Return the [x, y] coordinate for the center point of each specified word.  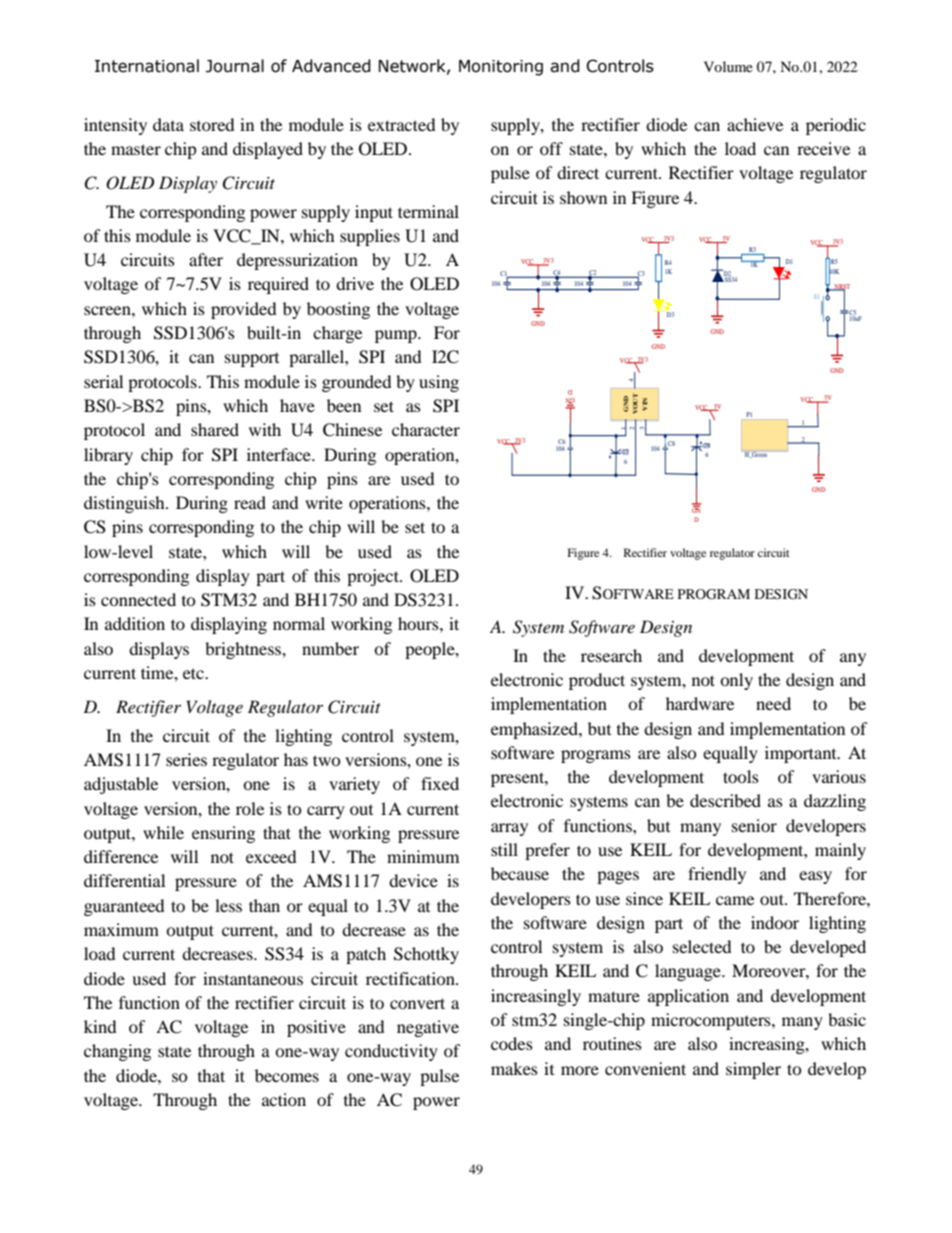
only [736, 681]
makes [514, 1068]
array [509, 829]
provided [243, 310]
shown [583, 197]
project [374, 577]
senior [754, 825]
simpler [753, 1070]
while [163, 832]
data [168, 124]
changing [117, 1052]
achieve [755, 124]
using [439, 383]
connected [138, 599]
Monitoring [501, 68]
